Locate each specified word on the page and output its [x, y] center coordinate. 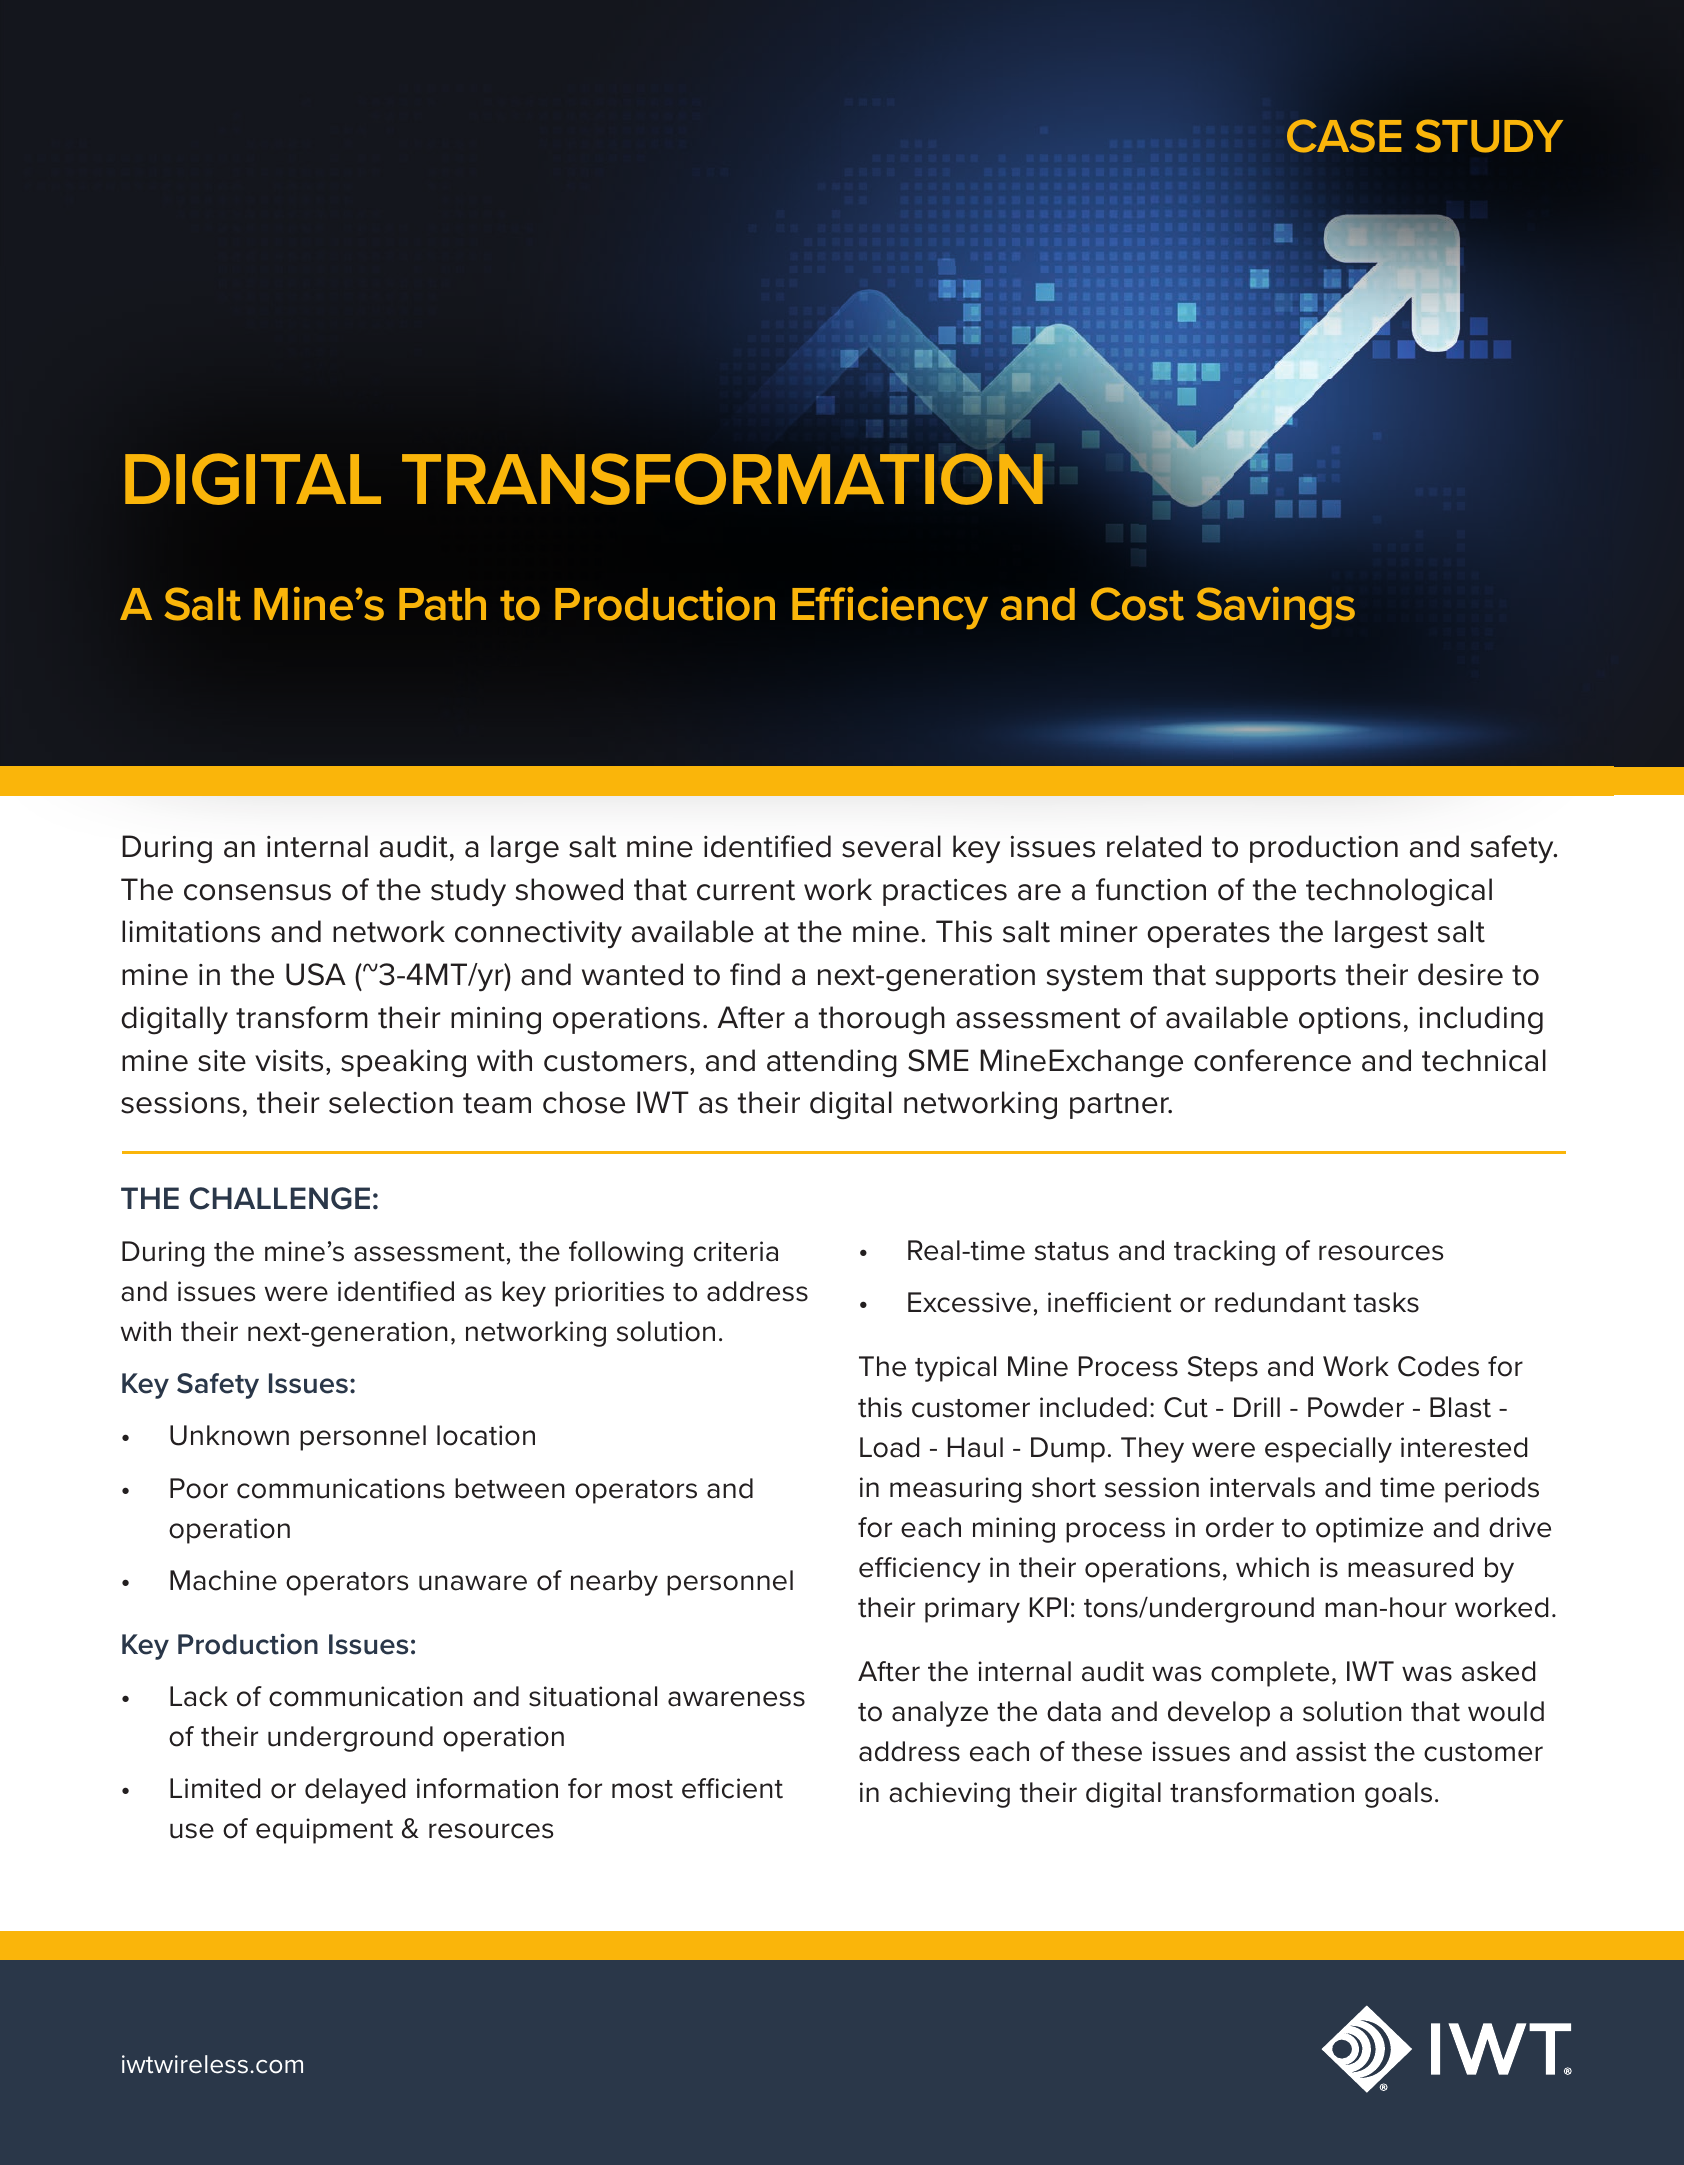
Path [442, 604]
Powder [1356, 1407]
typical [955, 1369]
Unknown [229, 1435]
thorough [882, 1020]
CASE [1344, 136]
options [1350, 1020]
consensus [257, 892]
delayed [355, 1791]
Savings [1275, 608]
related [1154, 846]
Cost [1137, 604]
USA [316, 974]
